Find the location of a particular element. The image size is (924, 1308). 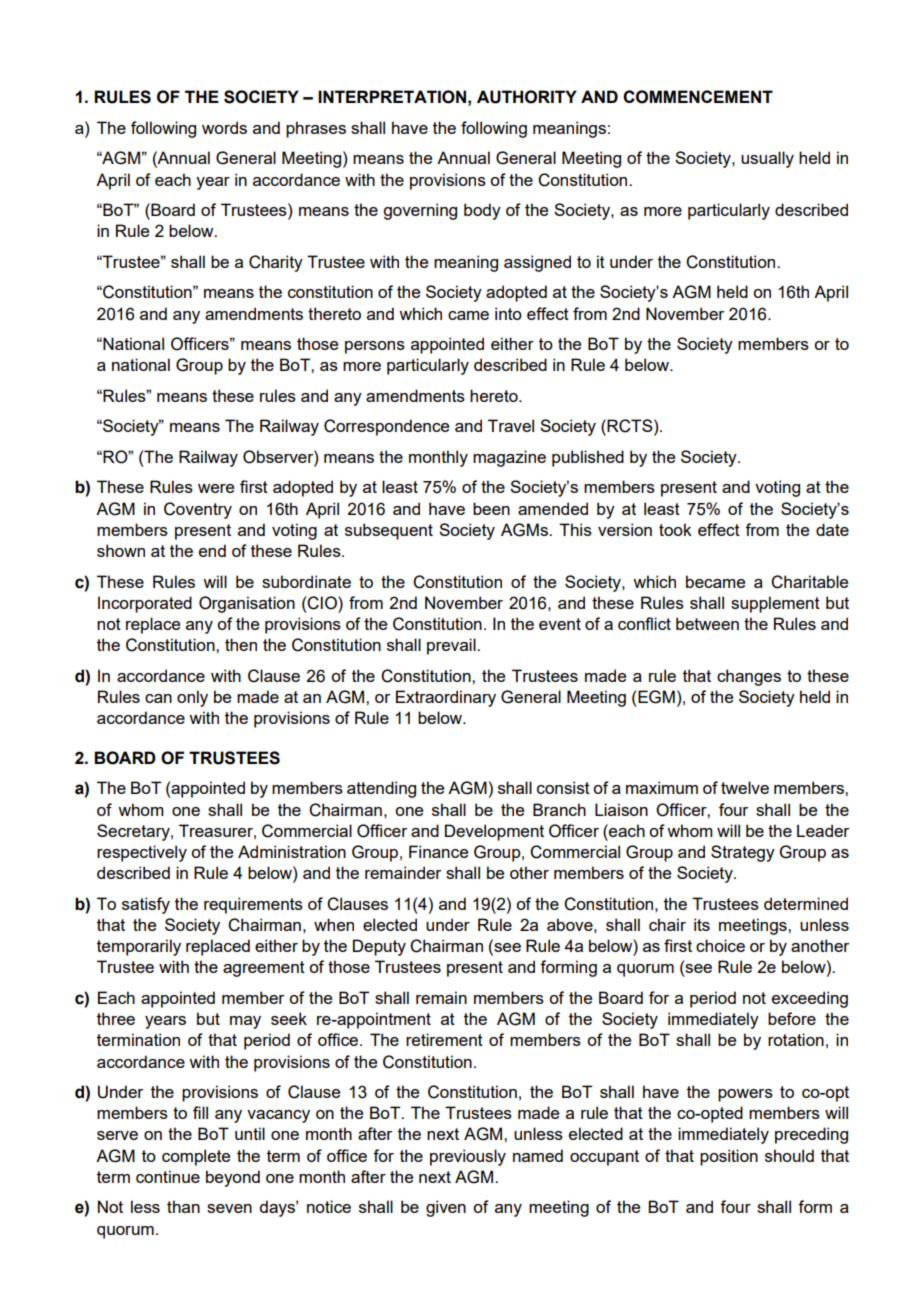

Strategy is located at coordinates (743, 853).
